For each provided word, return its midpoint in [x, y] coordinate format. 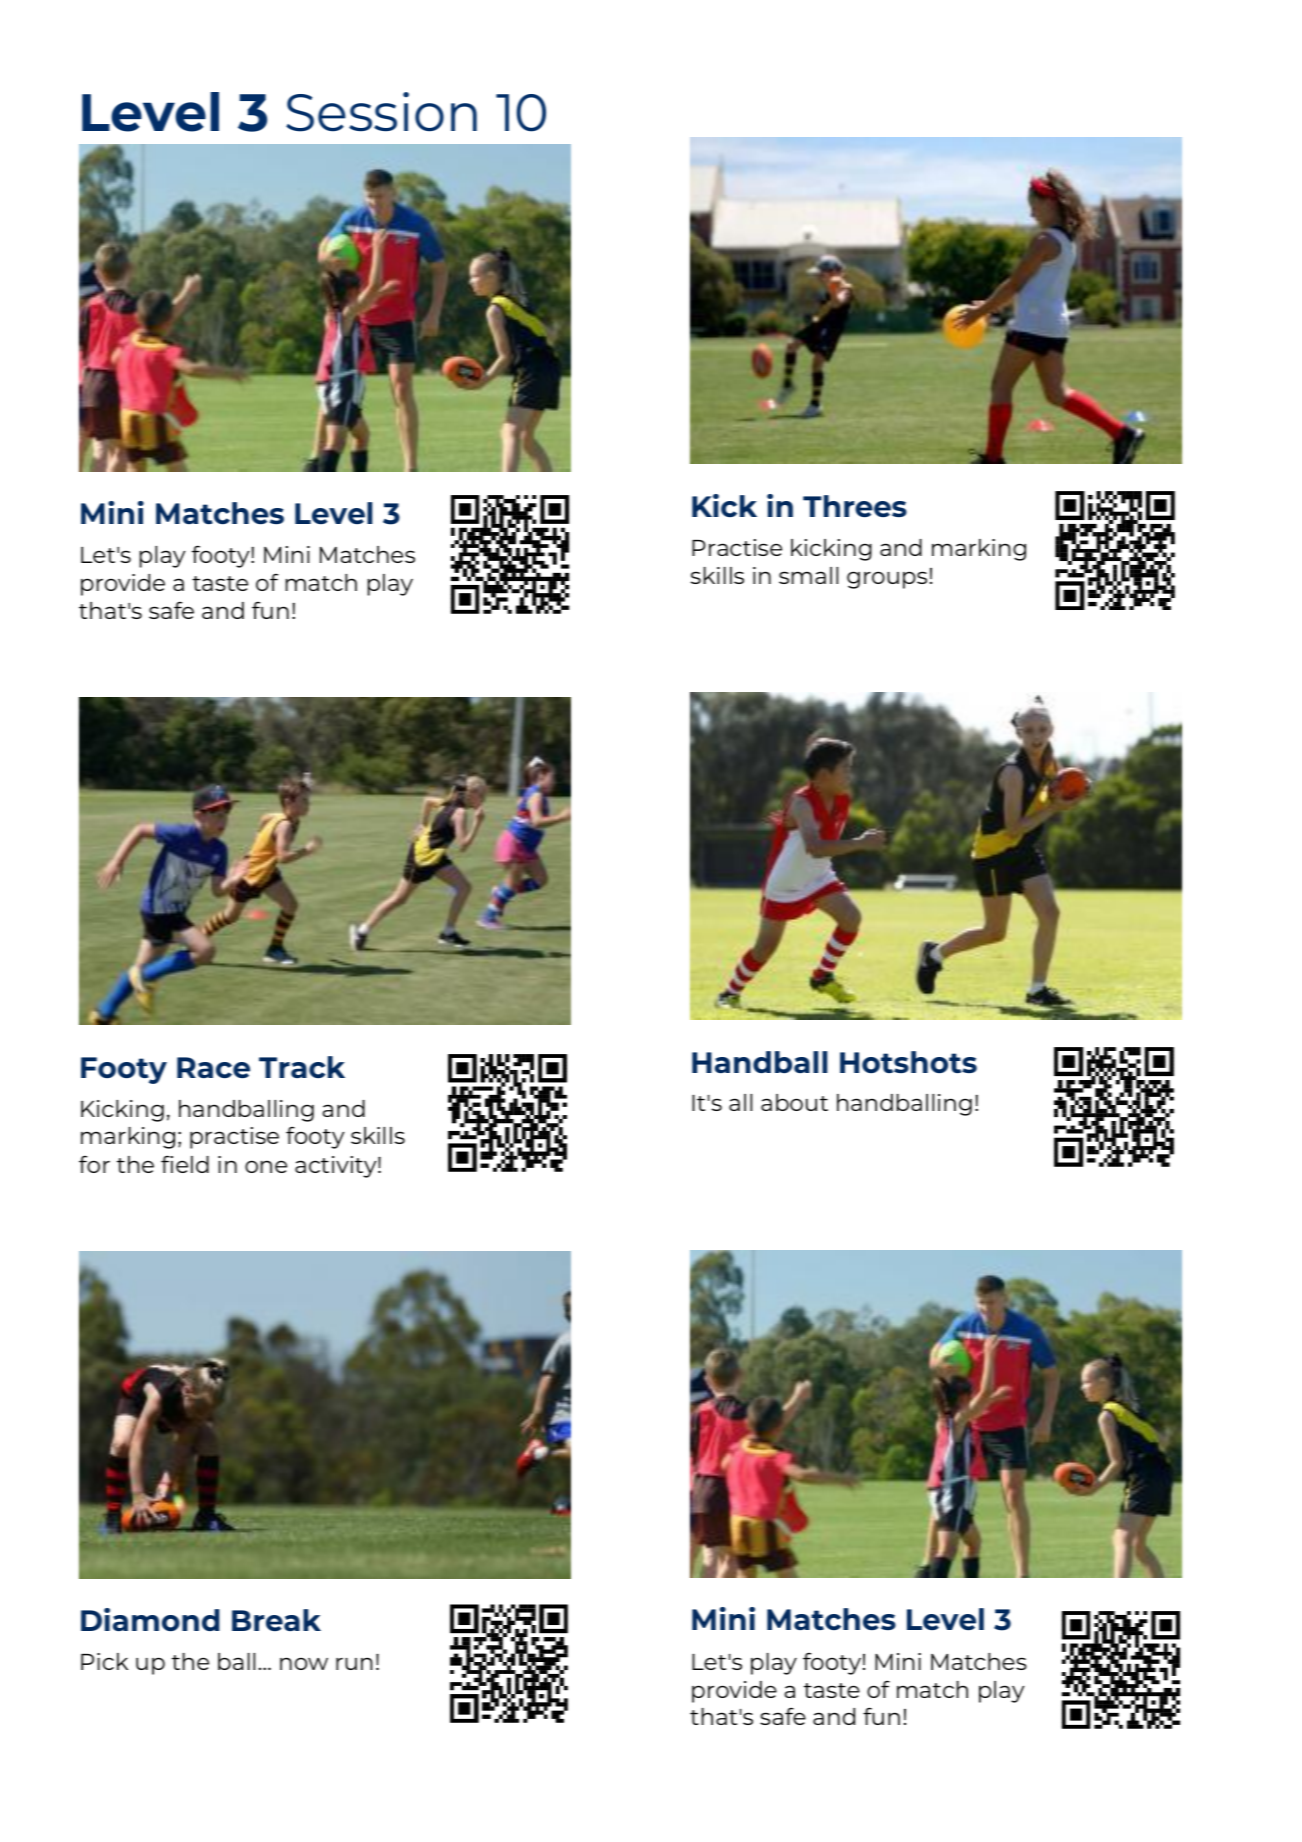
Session [381, 112]
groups [887, 580]
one [266, 1166]
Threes [855, 506]
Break [276, 1620]
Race [213, 1067]
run [354, 1663]
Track [302, 1067]
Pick [104, 1661]
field [185, 1164]
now [304, 1663]
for [94, 1164]
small [808, 575]
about [794, 1102]
